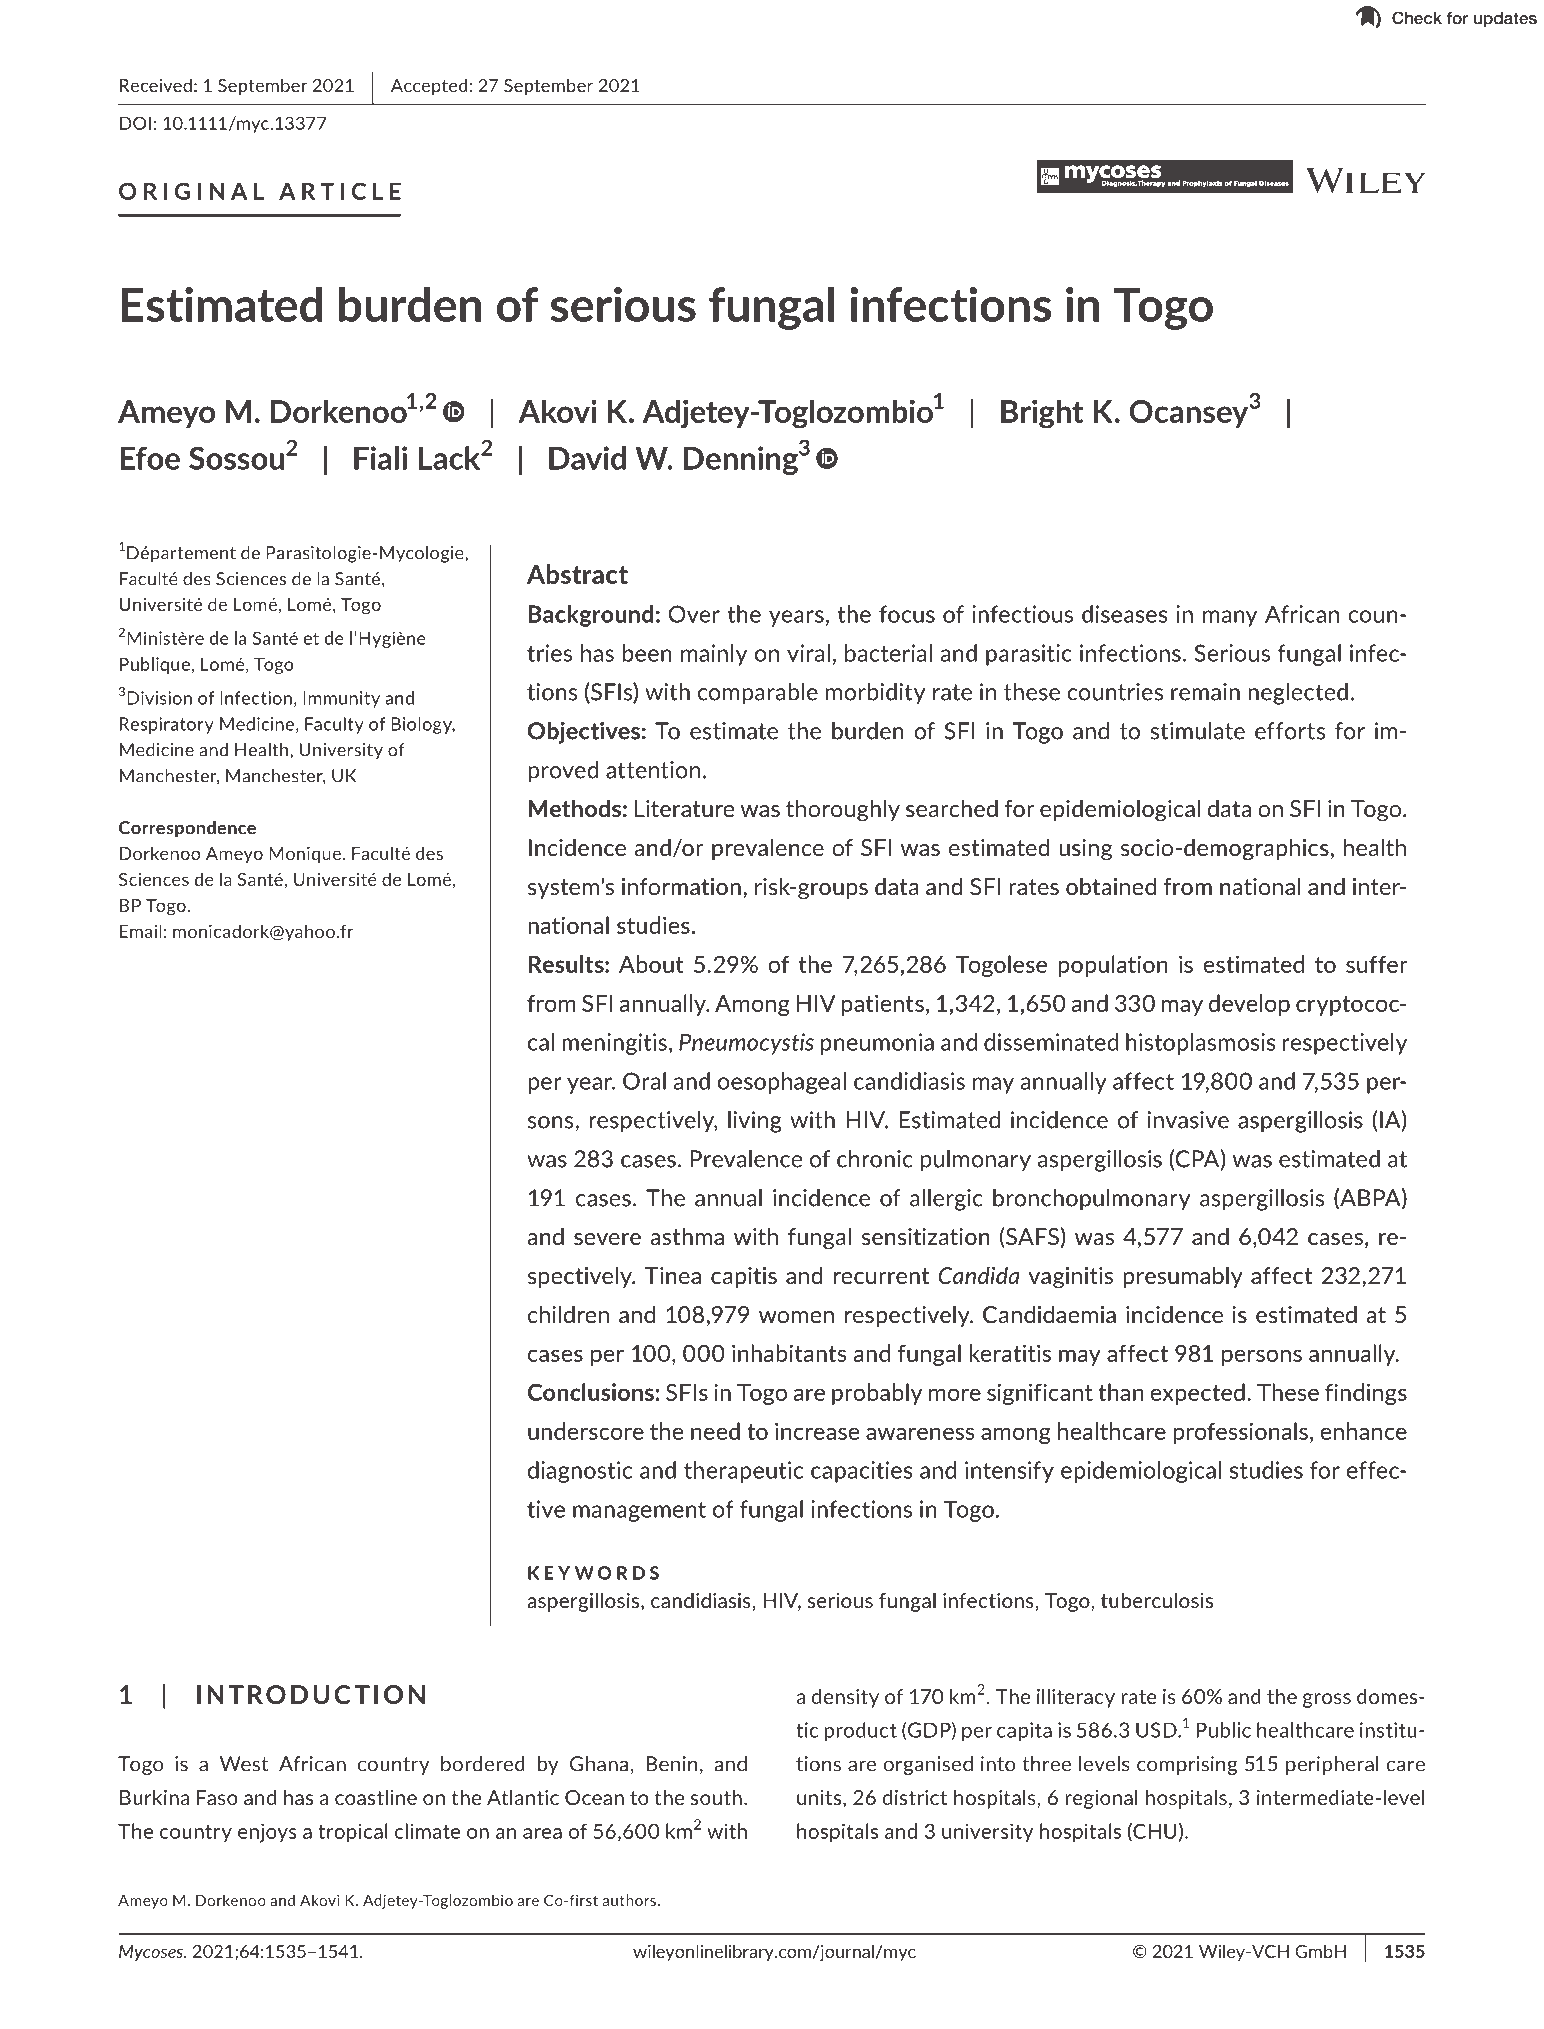 This image has height=2029, width=1544. I want to click on About, so click(651, 964).
